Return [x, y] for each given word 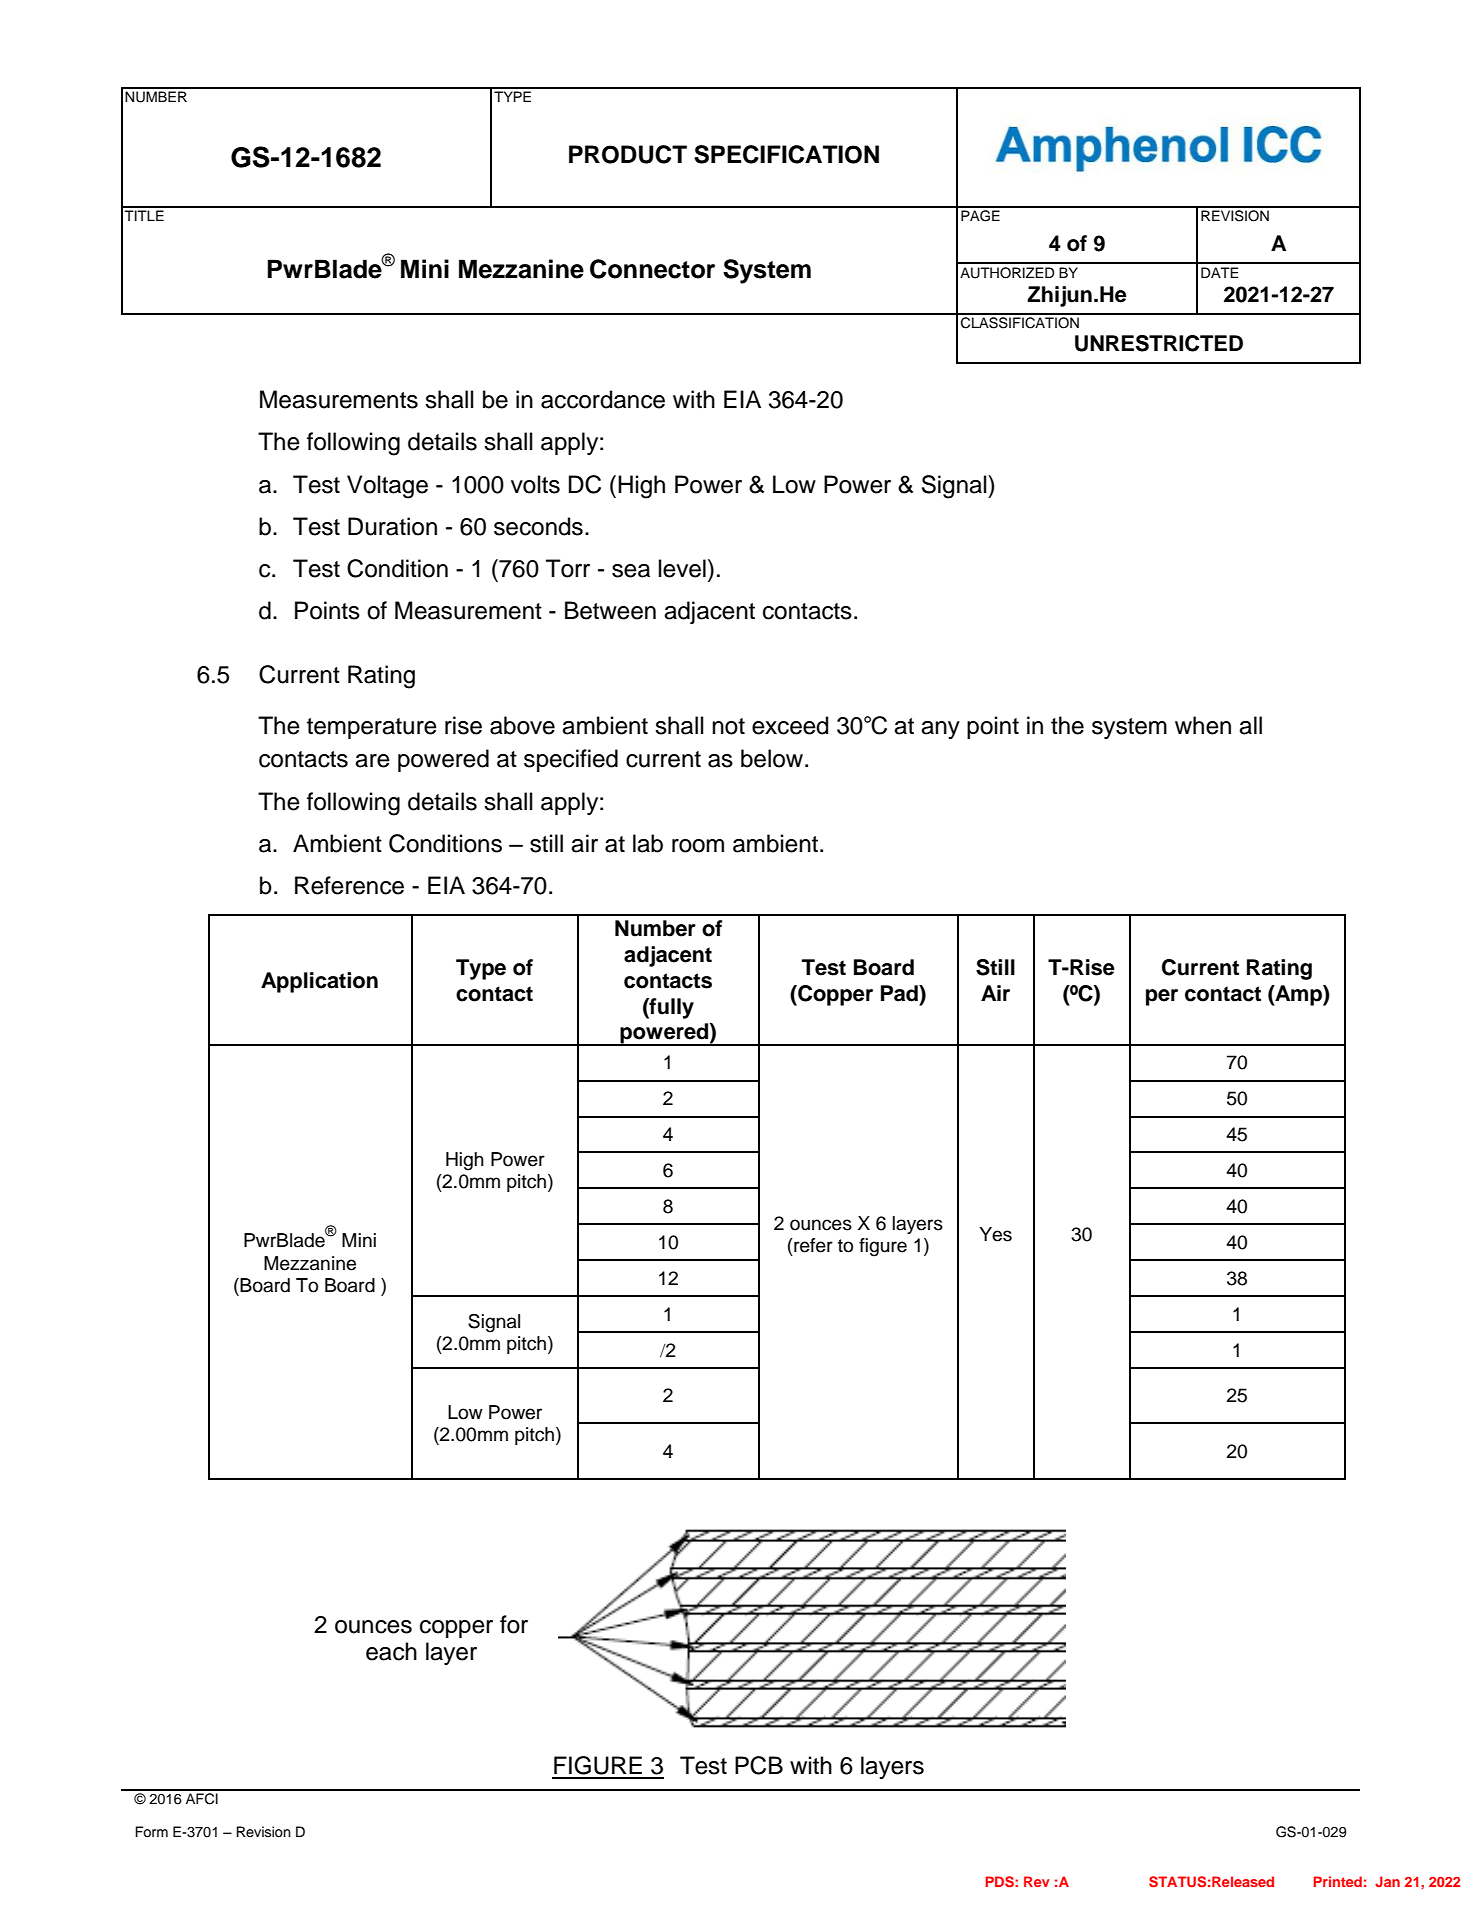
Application [319, 982]
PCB [759, 1765]
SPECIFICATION [786, 154]
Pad [900, 993]
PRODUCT [628, 154]
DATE [1220, 272]
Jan [1387, 1881]
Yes [995, 1234]
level [682, 568]
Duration [392, 526]
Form [151, 1832]
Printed [1337, 1881]
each [391, 1651]
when [1203, 725]
